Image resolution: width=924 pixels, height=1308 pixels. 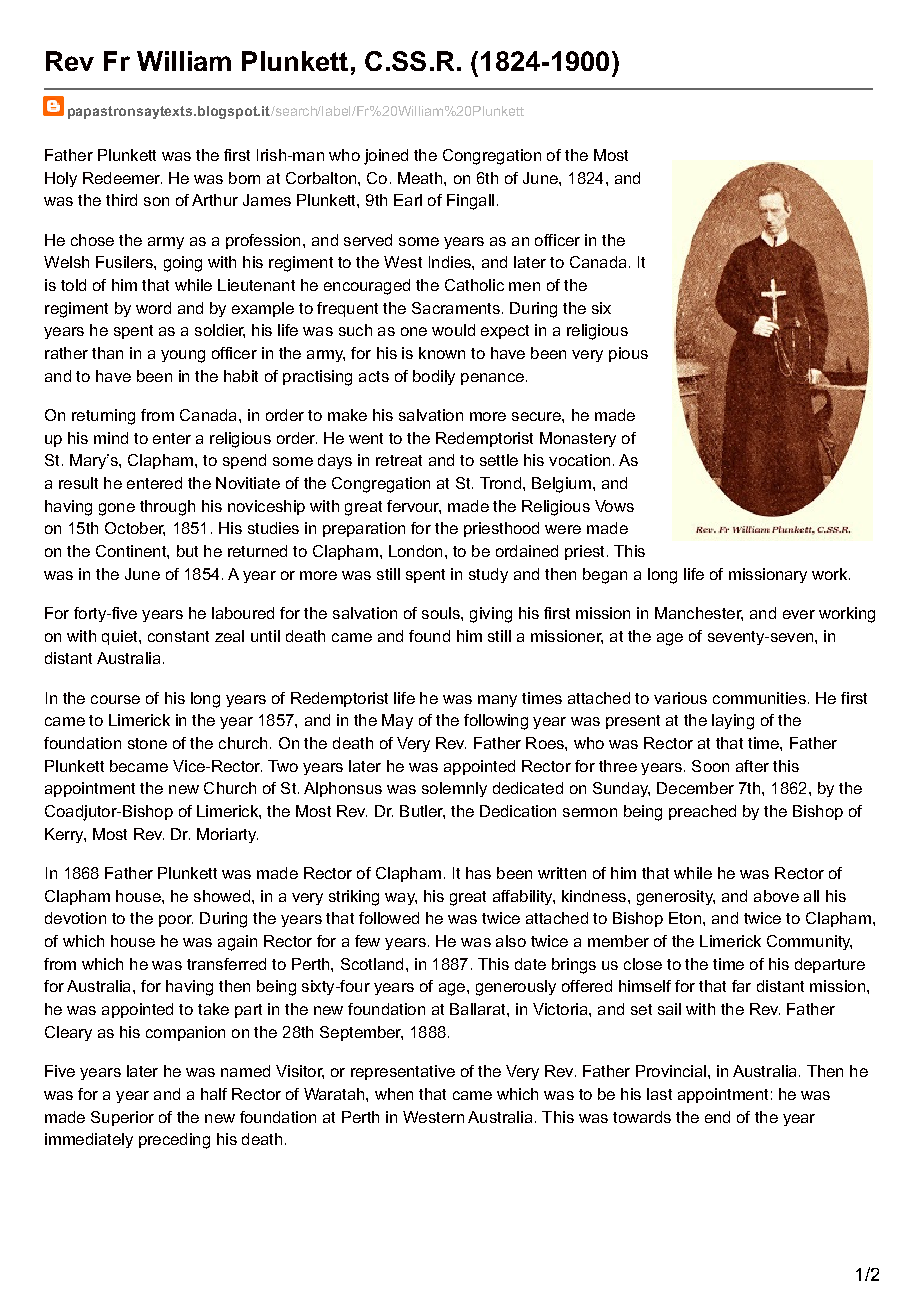 I want to click on Manchester, so click(x=699, y=614).
